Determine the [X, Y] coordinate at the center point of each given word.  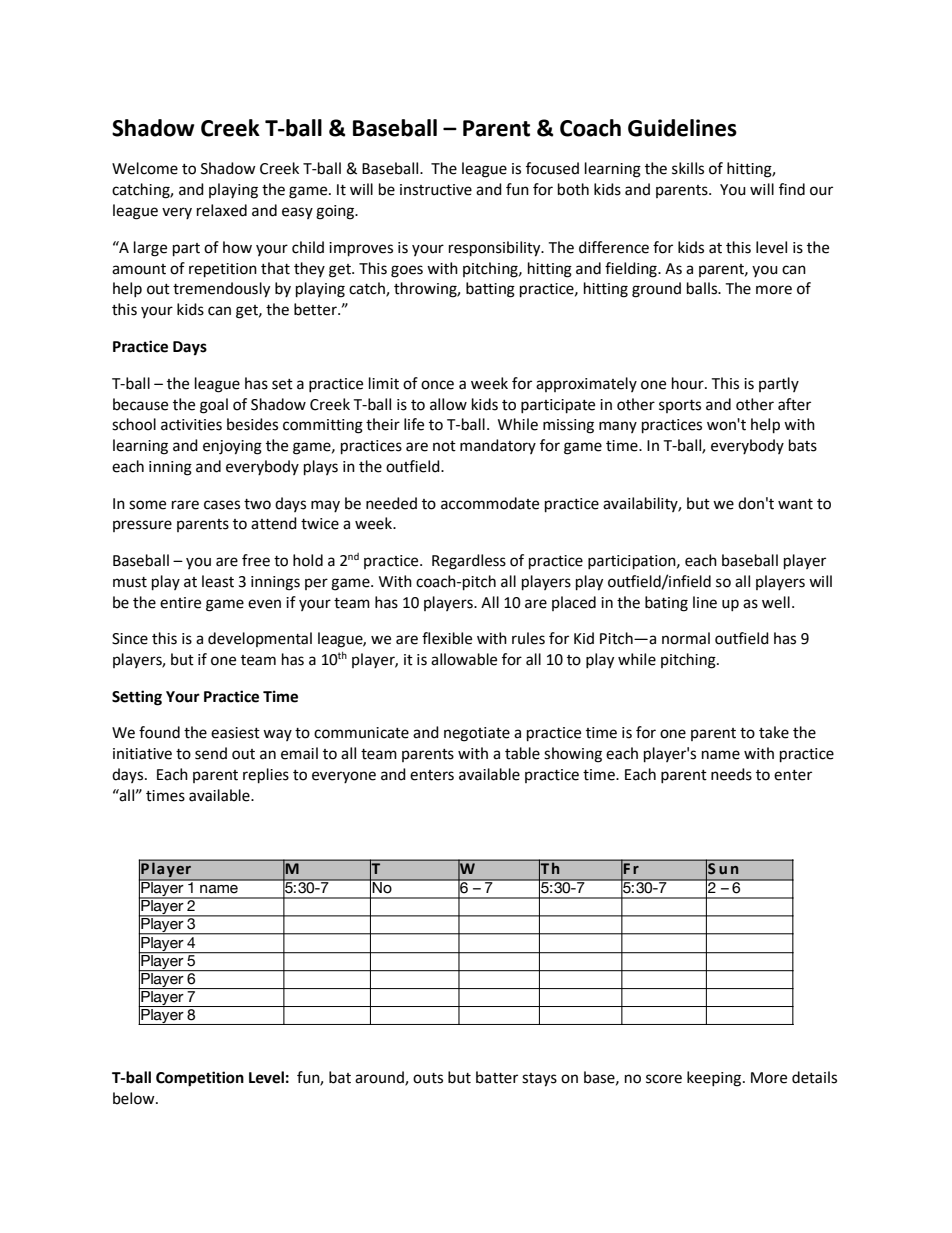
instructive [436, 190]
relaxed [222, 210]
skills [688, 168]
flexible [447, 638]
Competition [200, 1079]
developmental [260, 639]
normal [686, 638]
